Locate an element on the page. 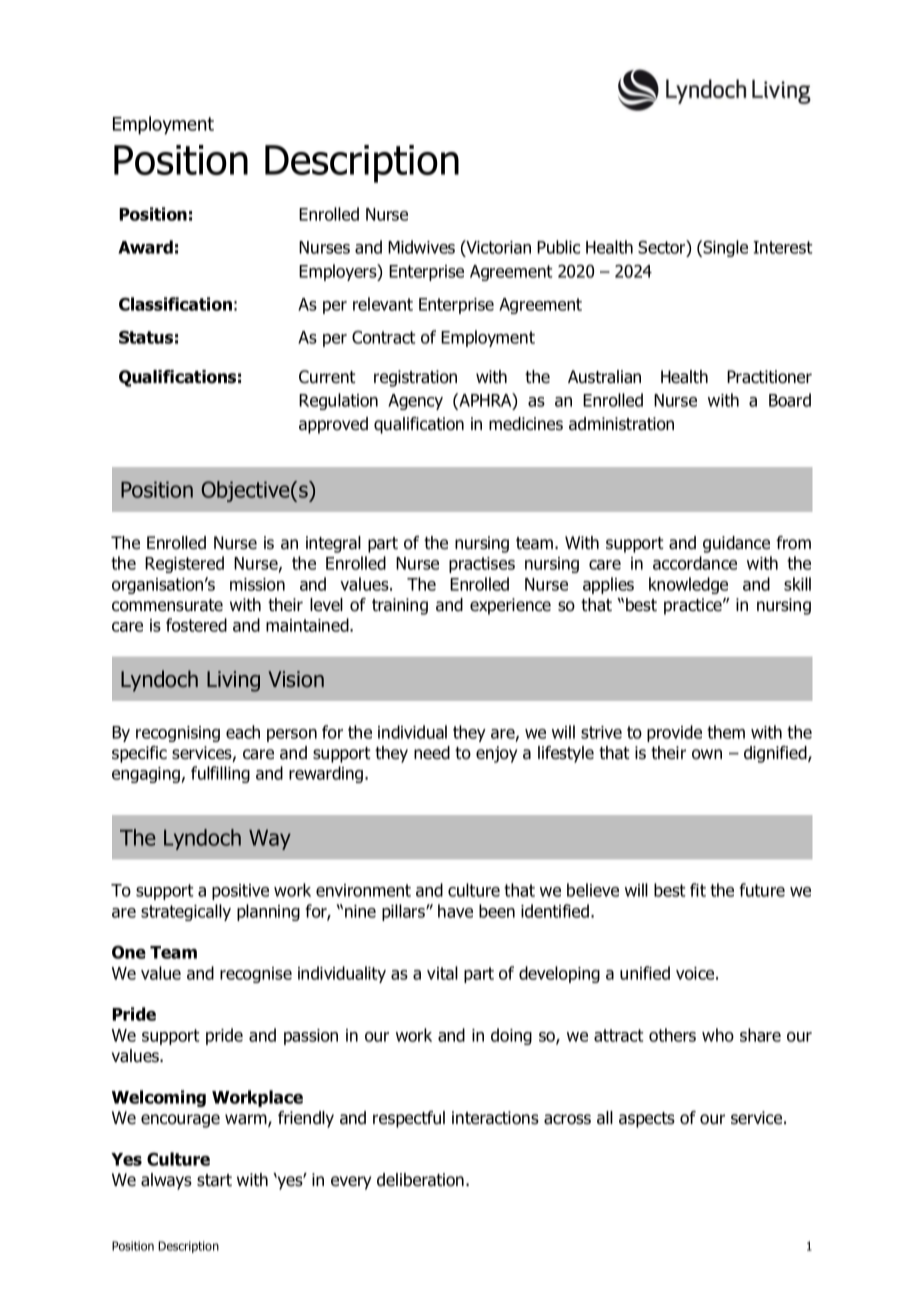  fit is located at coordinates (698, 890).
